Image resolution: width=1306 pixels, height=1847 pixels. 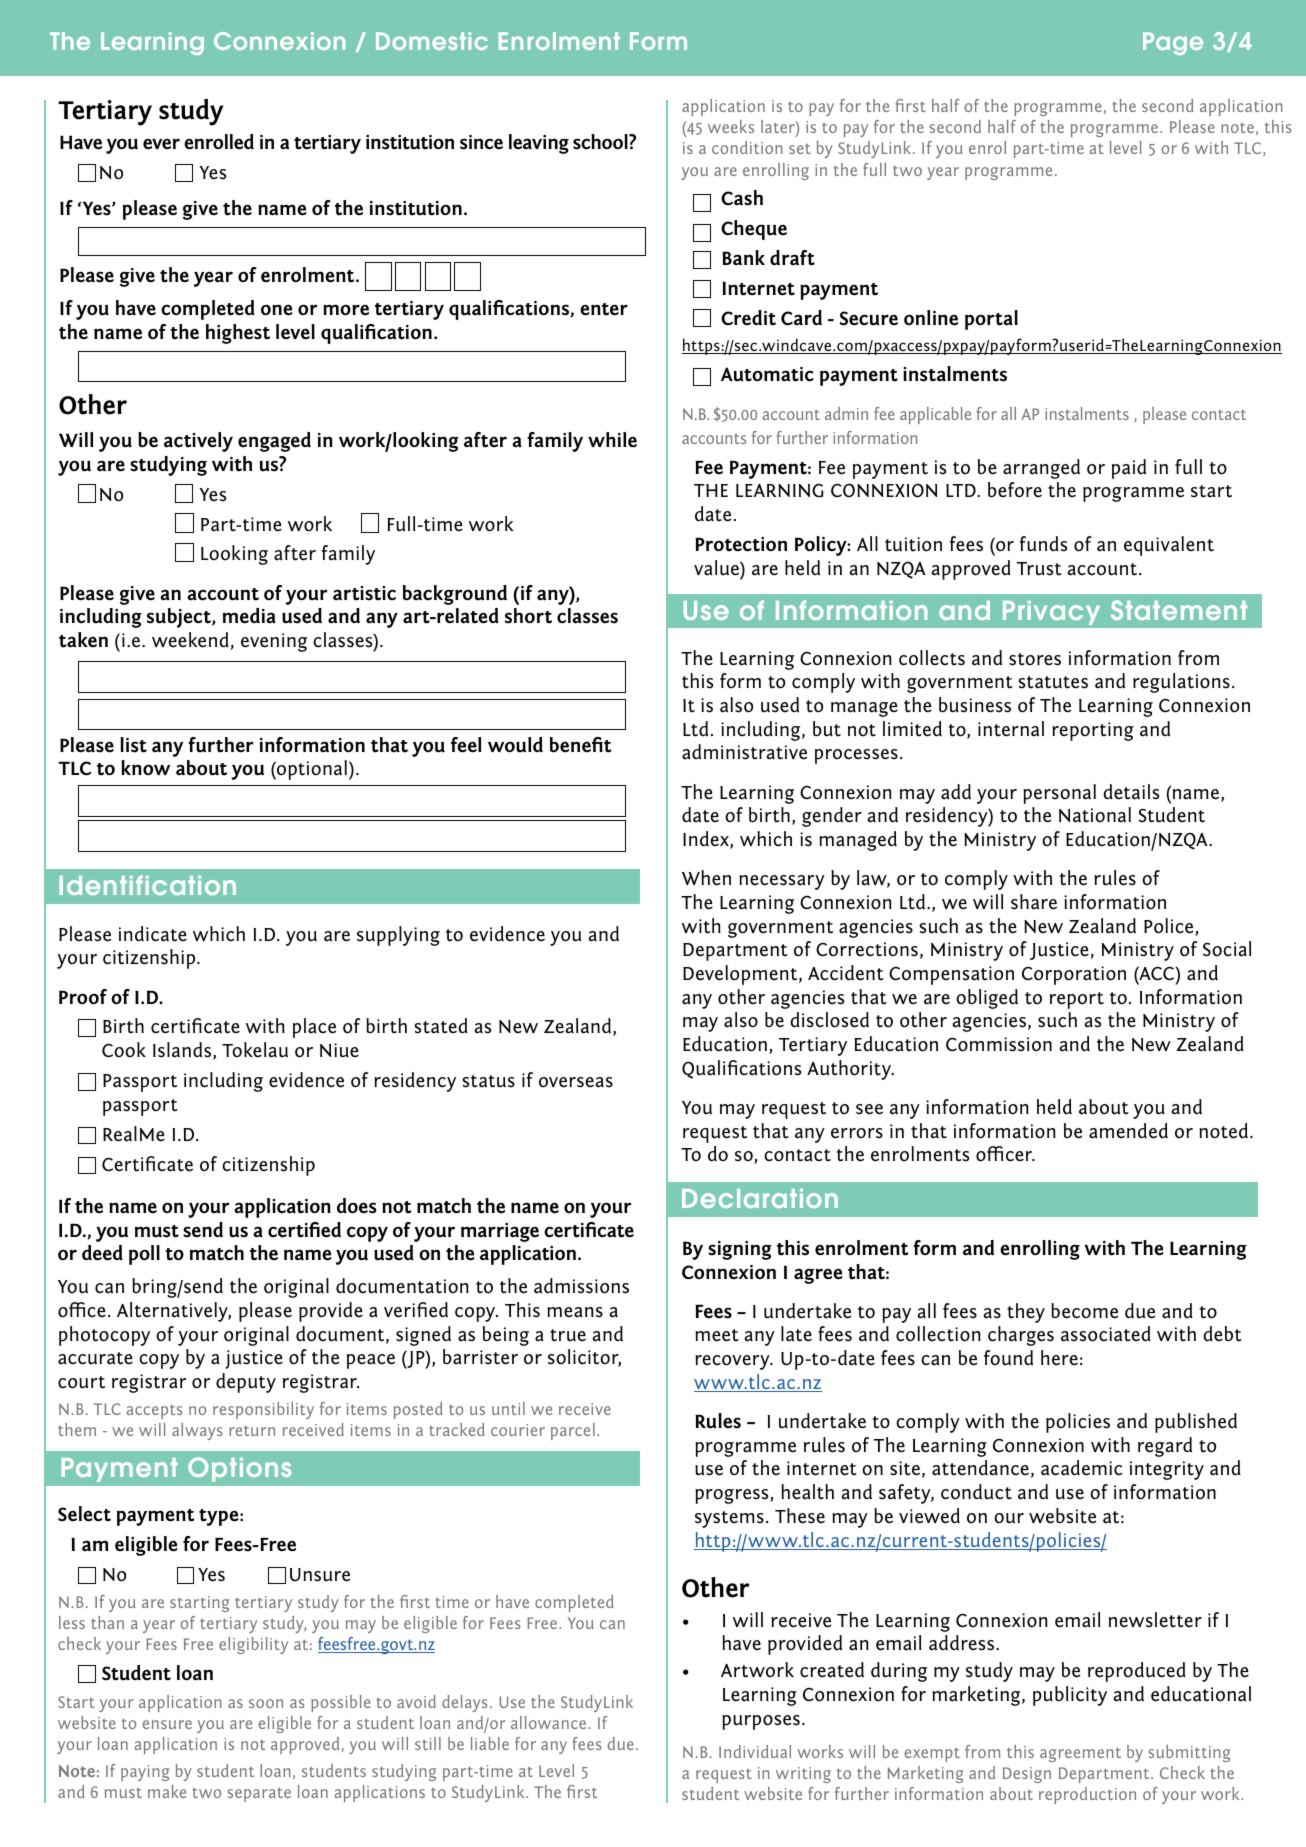 I want to click on amended, so click(x=1128, y=1131).
